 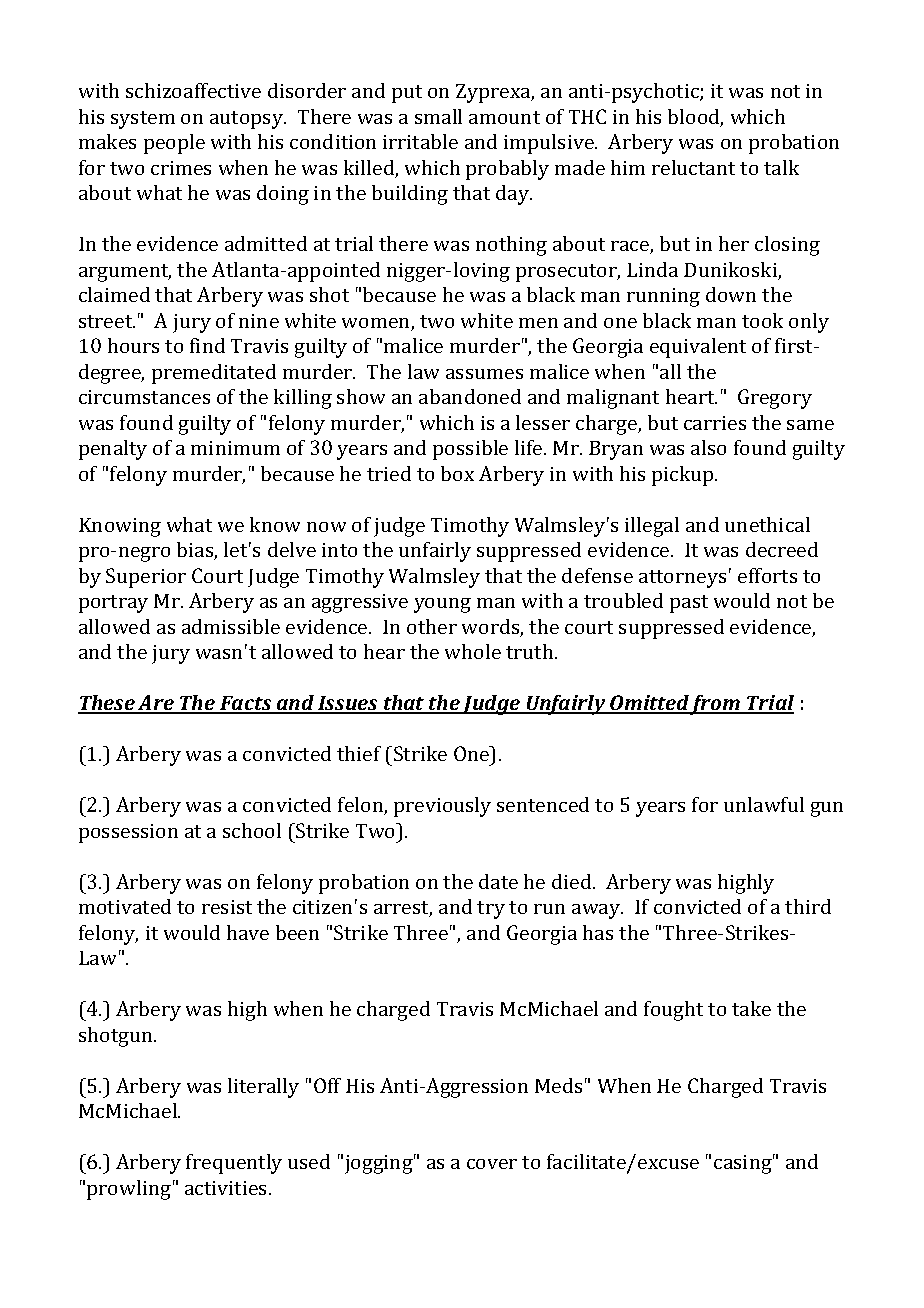 I want to click on third, so click(x=808, y=906).
